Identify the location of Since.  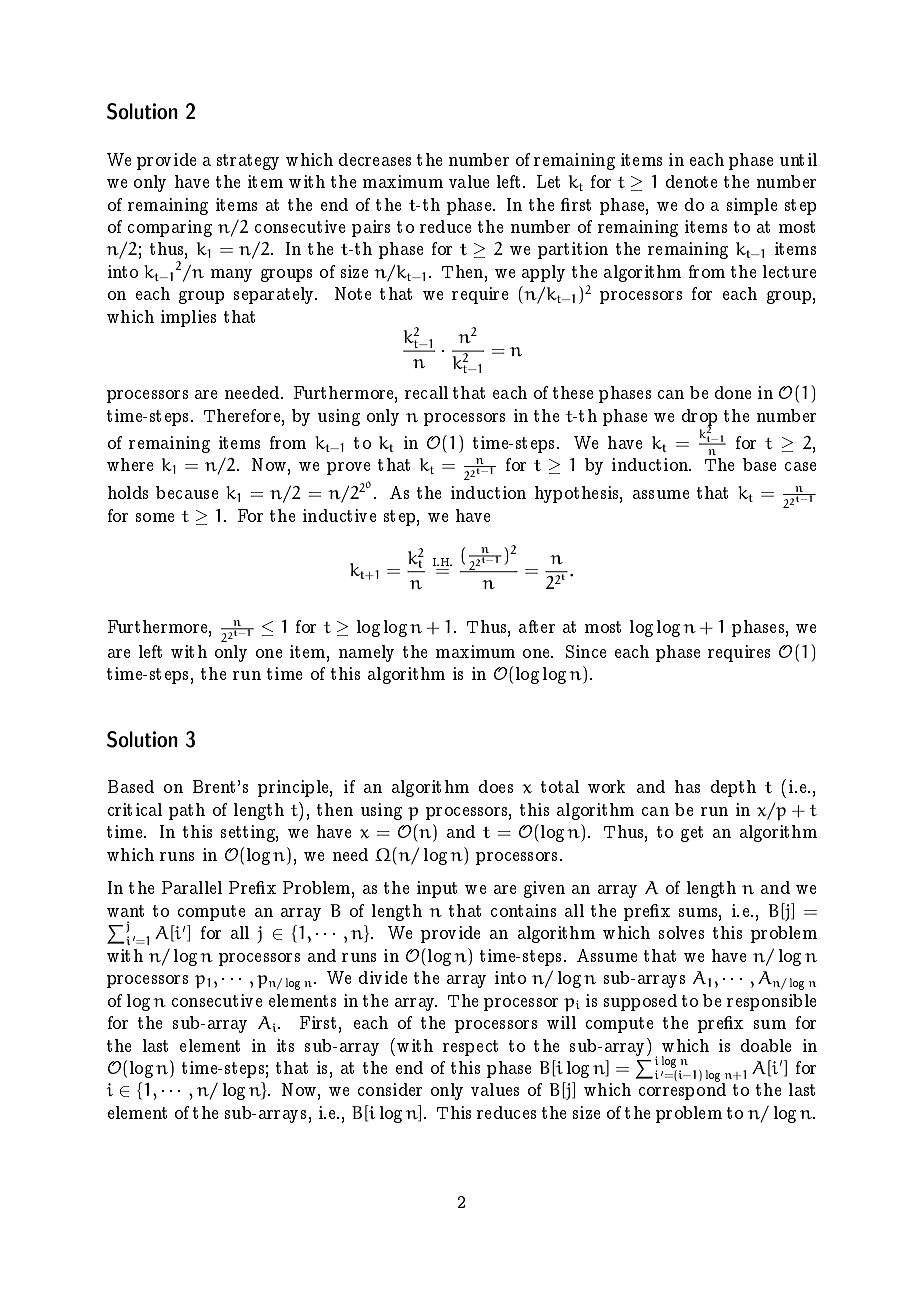
(586, 651).
